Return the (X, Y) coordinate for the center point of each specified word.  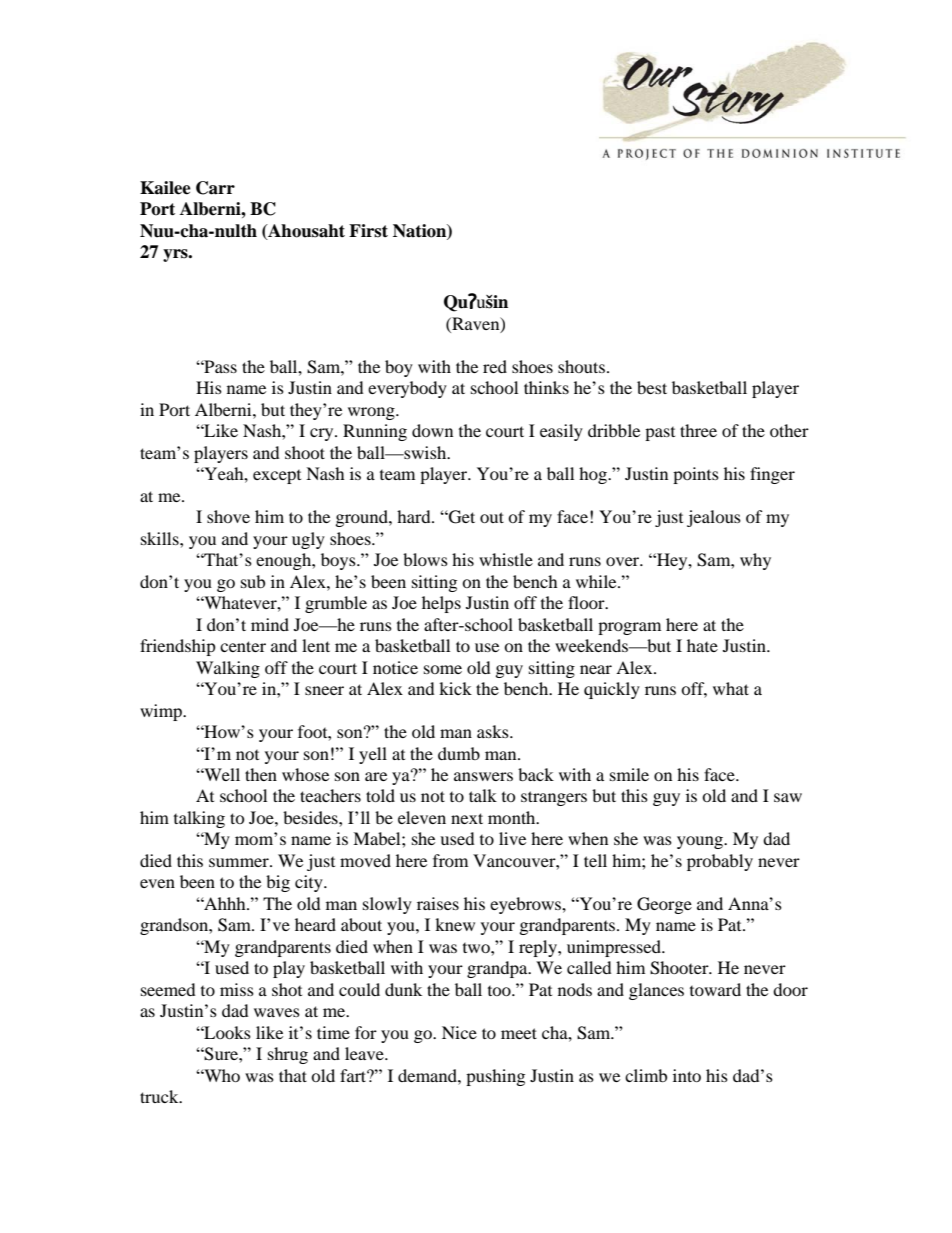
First (368, 231)
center (243, 646)
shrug (288, 1055)
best (652, 387)
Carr (215, 188)
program (629, 628)
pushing (495, 1077)
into (687, 1075)
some (443, 669)
